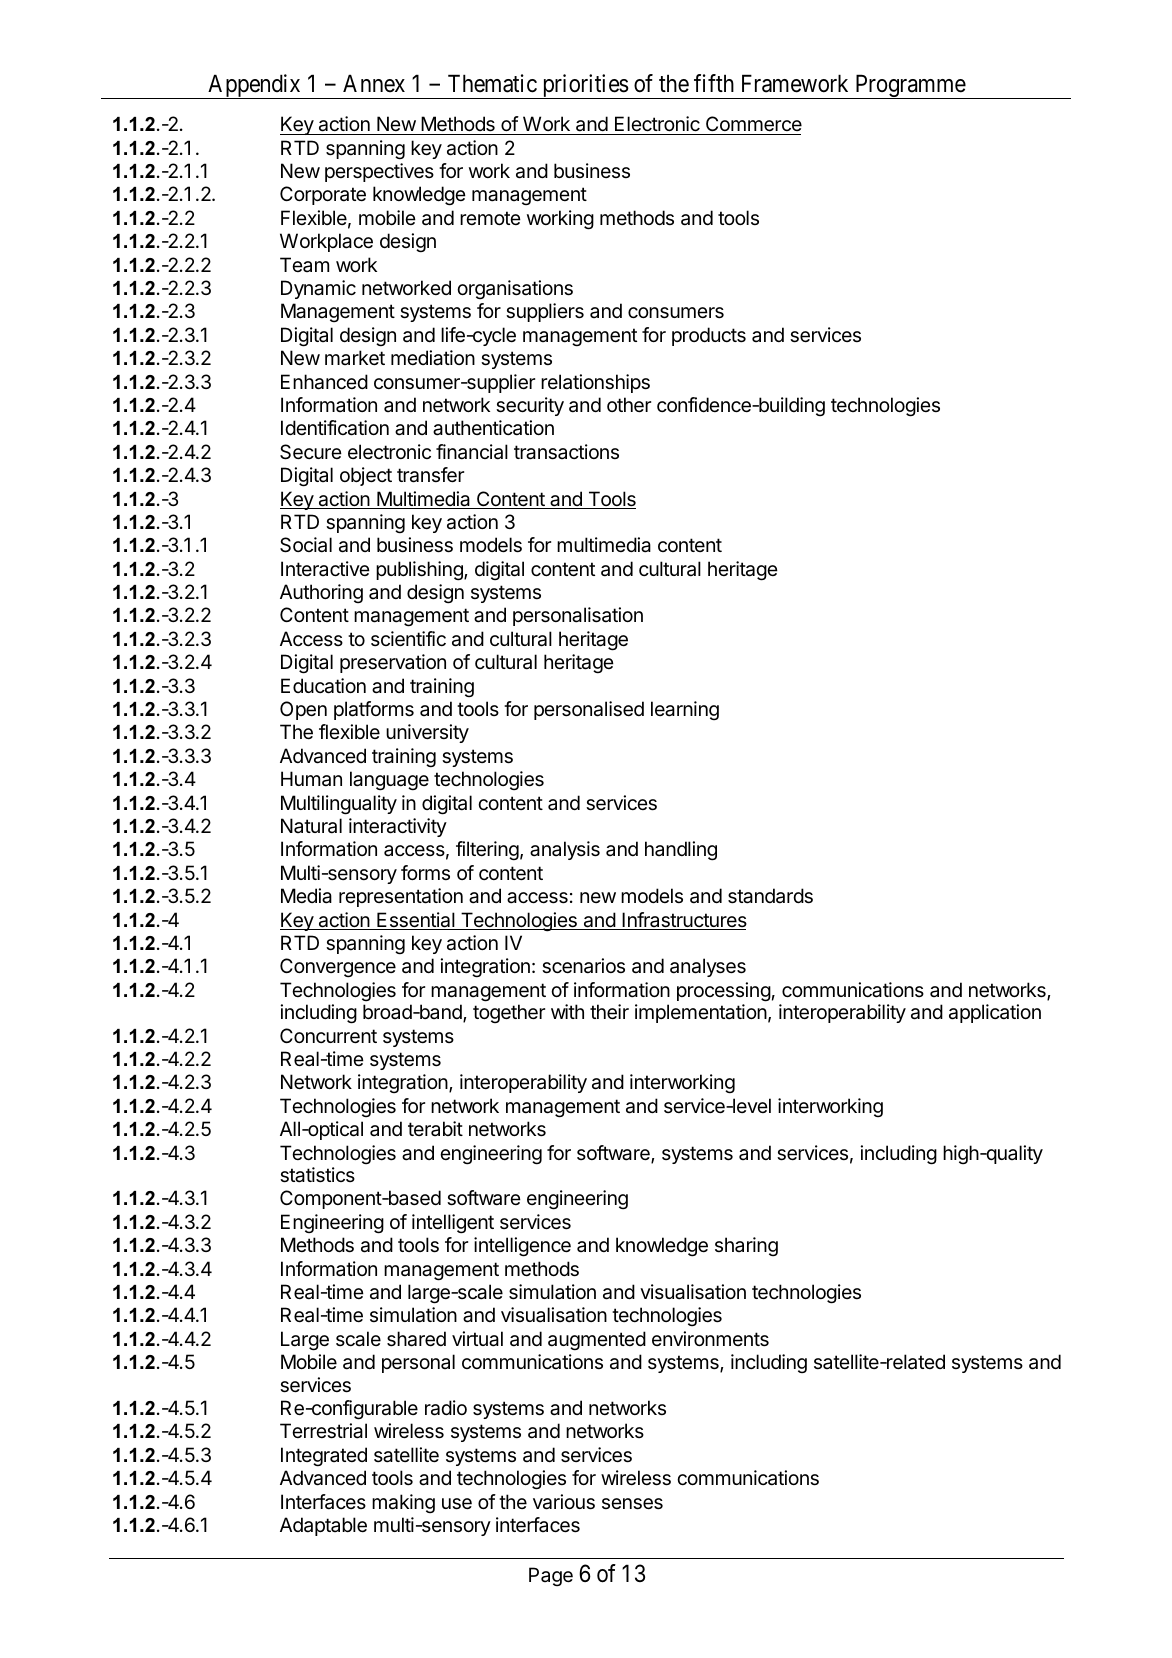  Describe the element at coordinates (632, 1504) in the image. I see `senses` at that location.
